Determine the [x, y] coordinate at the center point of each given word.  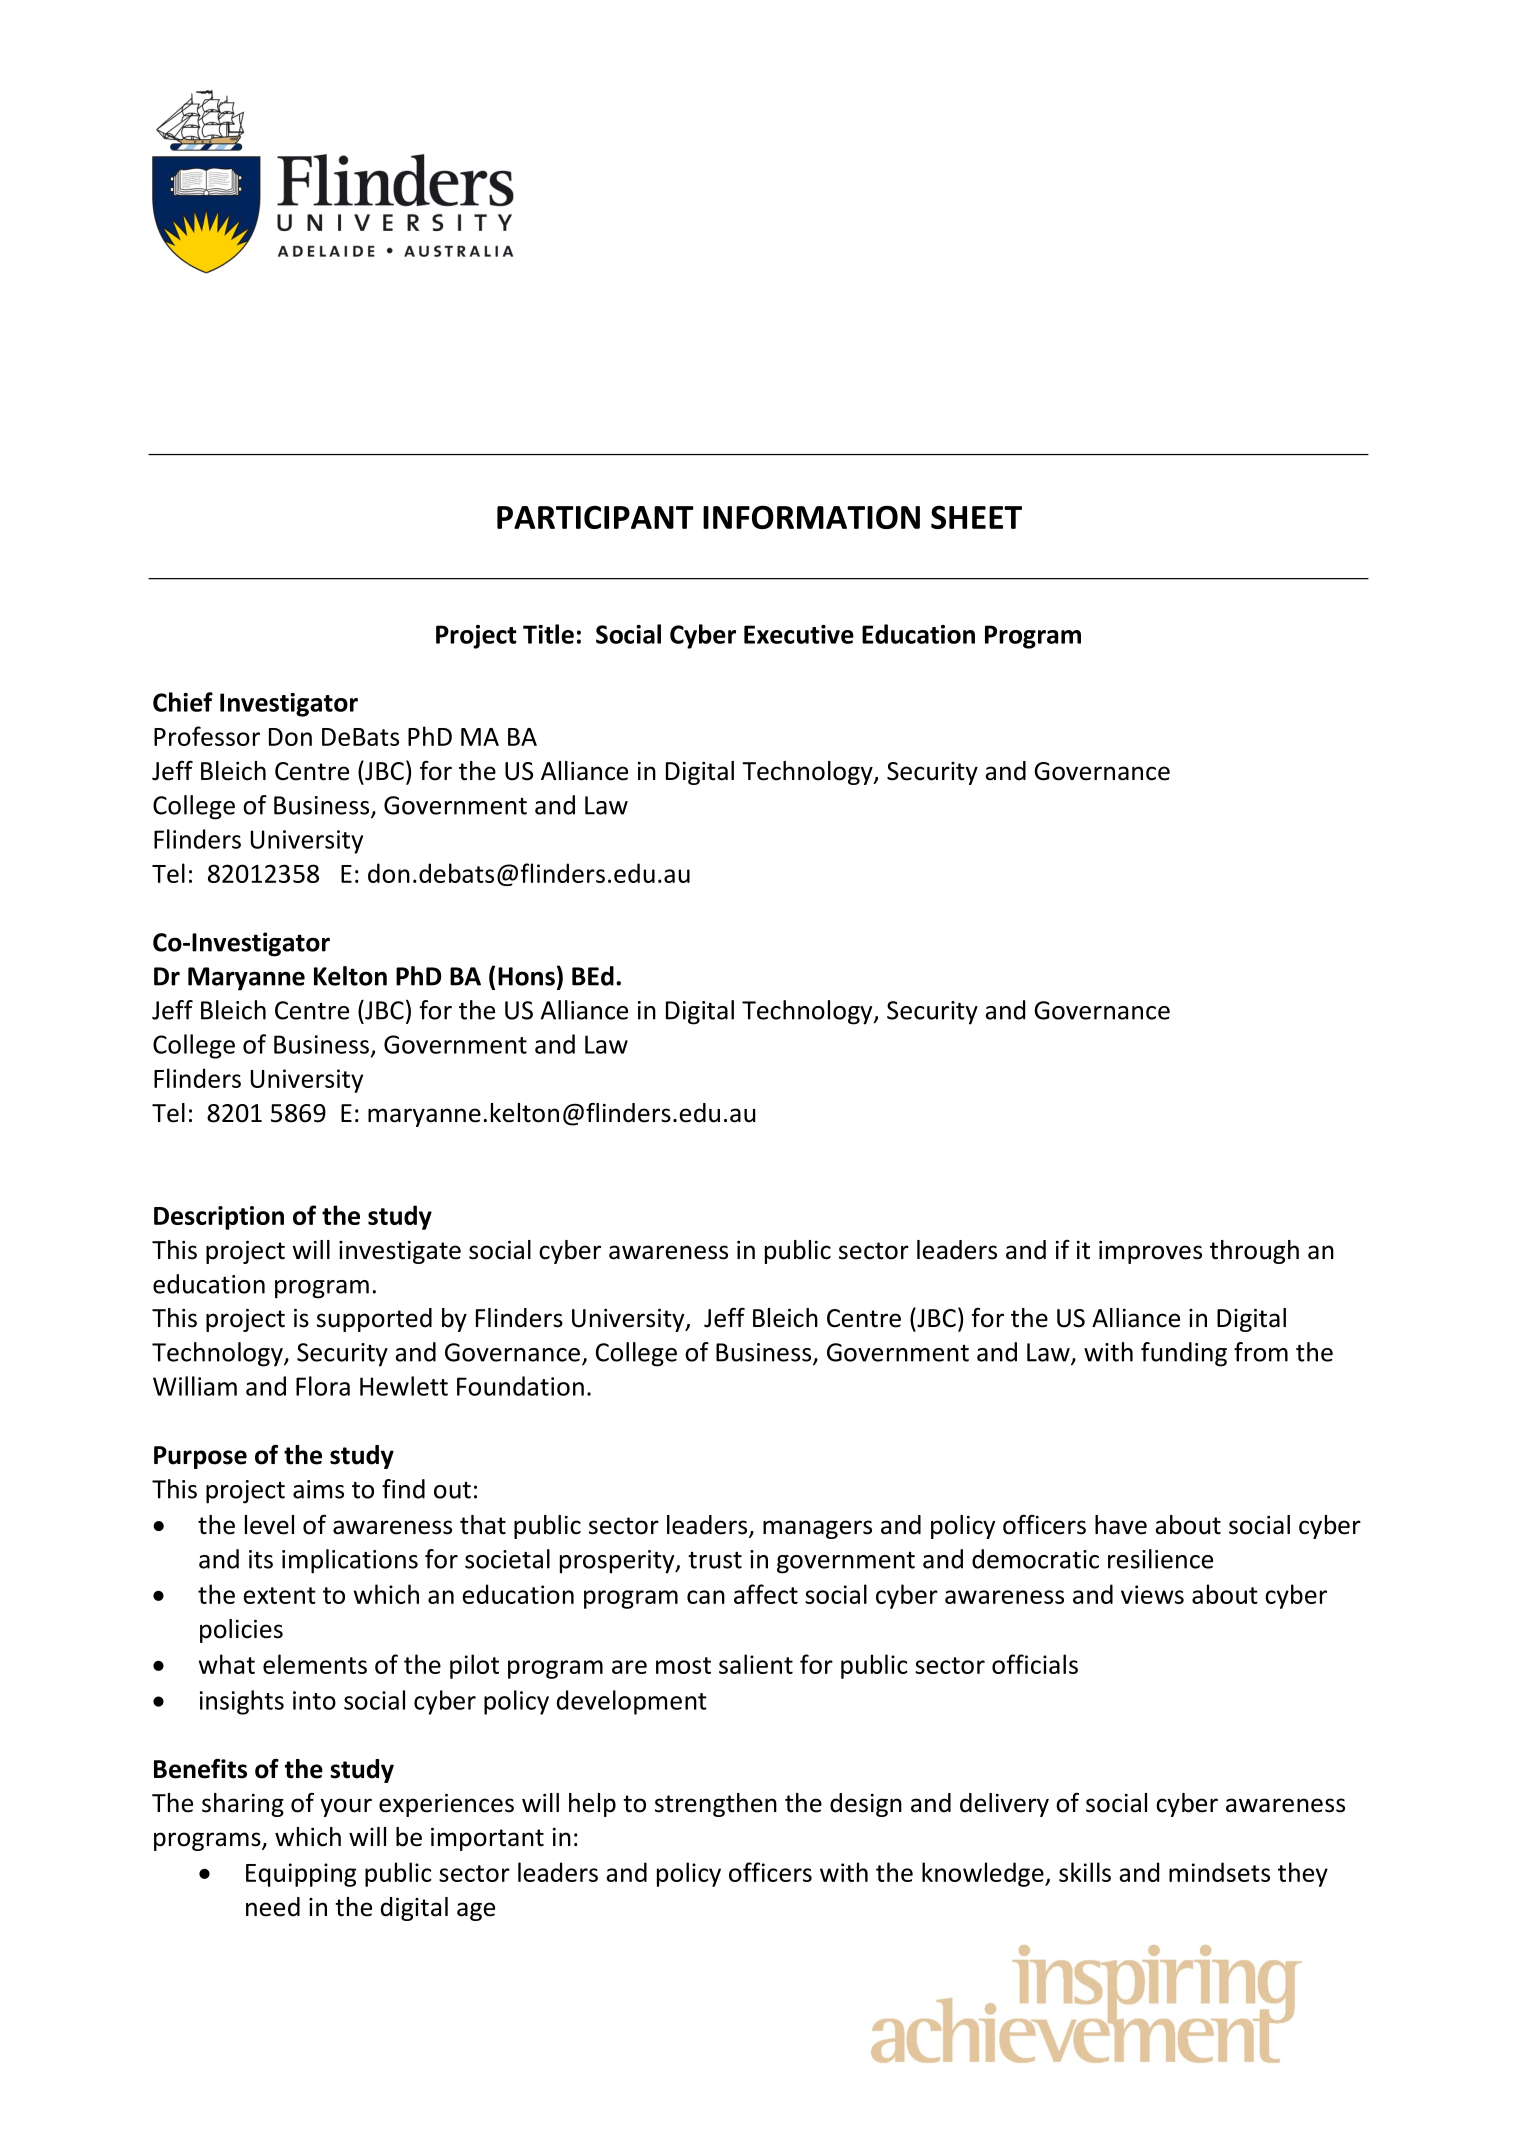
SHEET [976, 517]
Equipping [301, 1875]
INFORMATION [811, 517]
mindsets [1219, 1872]
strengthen [716, 1805]
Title [548, 634]
